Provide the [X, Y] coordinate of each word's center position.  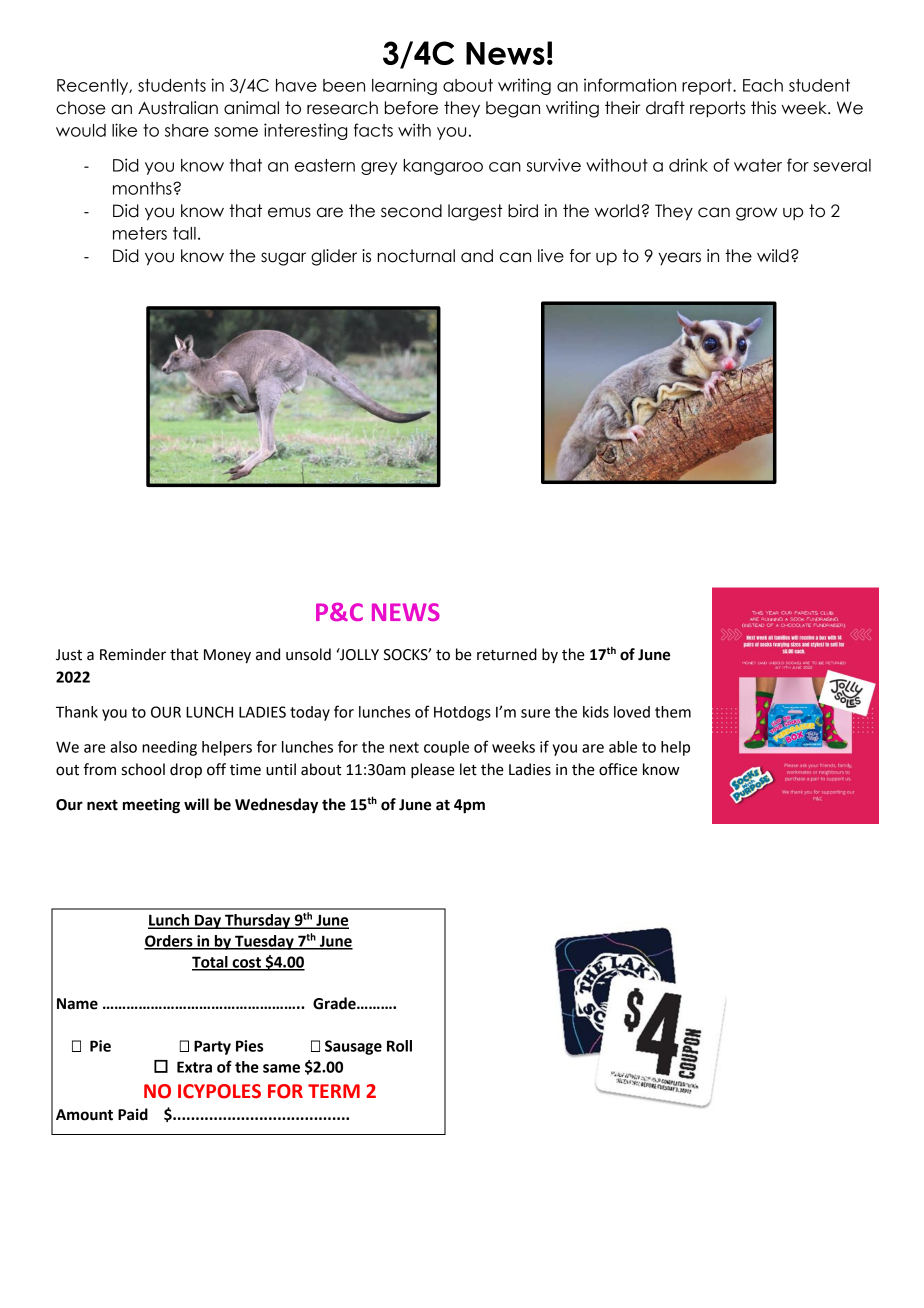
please [433, 771]
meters [140, 233]
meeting [151, 806]
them [673, 712]
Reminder [133, 654]
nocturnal [416, 256]
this [763, 108]
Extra [194, 1067]
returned [507, 654]
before [411, 108]
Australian [178, 108]
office [618, 769]
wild [773, 256]
